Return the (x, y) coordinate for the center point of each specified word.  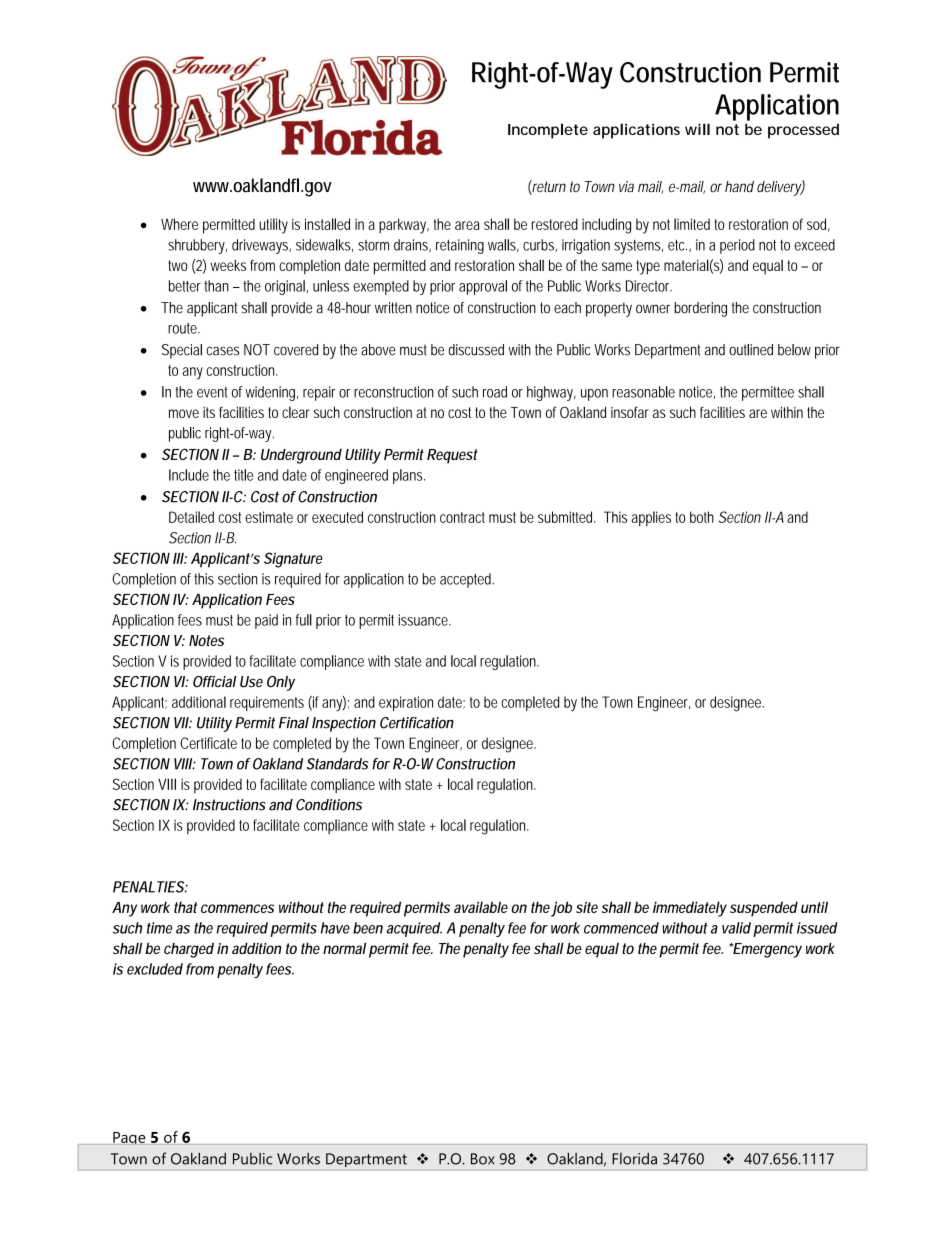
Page (129, 1138)
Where (179, 224)
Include (189, 475)
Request (452, 456)
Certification (417, 723)
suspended (764, 909)
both (702, 517)
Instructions (229, 805)
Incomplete (548, 131)
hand (739, 186)
